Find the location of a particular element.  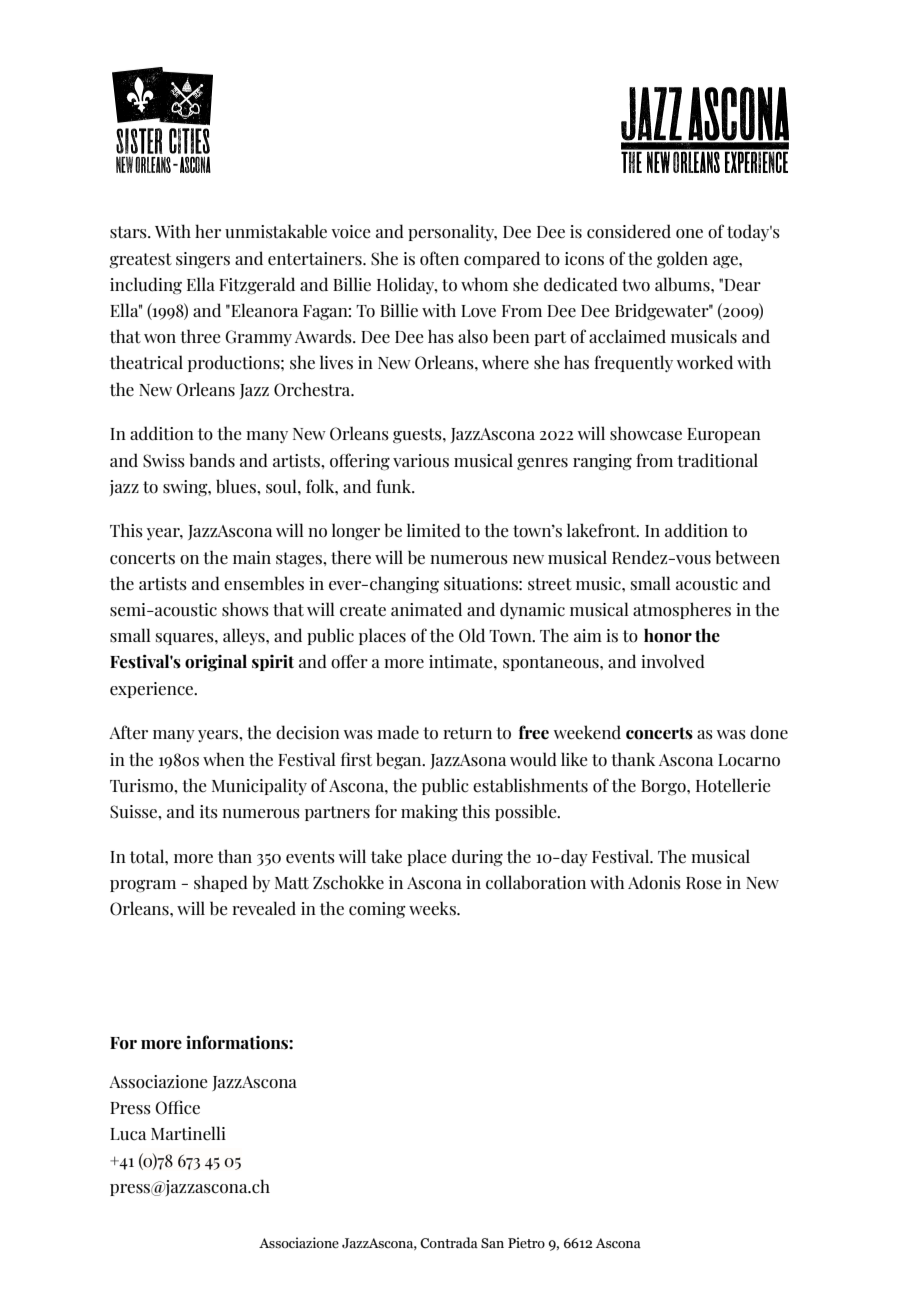

return is located at coordinates (467, 733).
